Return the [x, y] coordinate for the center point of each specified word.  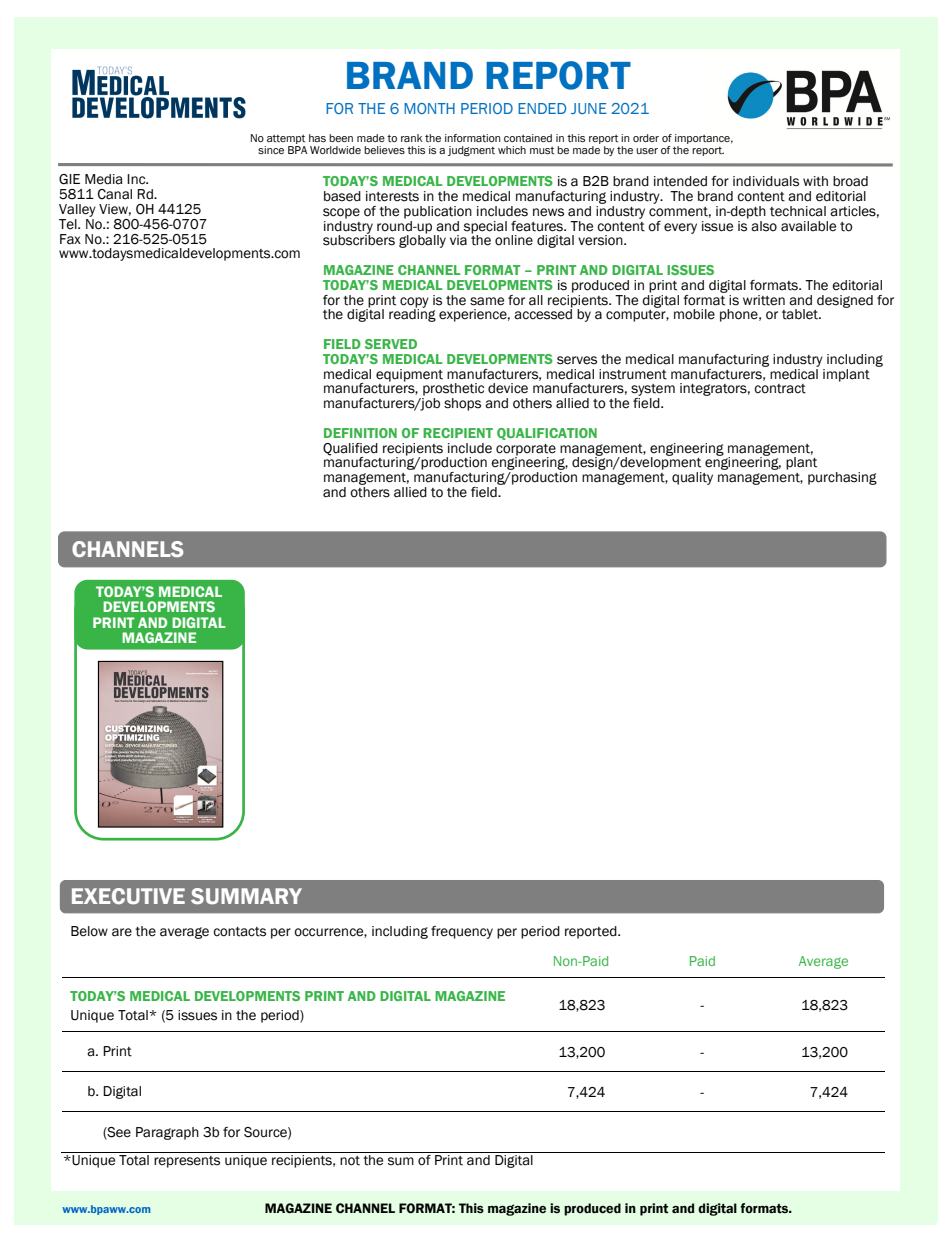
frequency [462, 932]
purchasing [842, 478]
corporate [526, 450]
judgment [471, 151]
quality [692, 478]
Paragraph [167, 1133]
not [350, 1161]
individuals [766, 181]
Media [104, 179]
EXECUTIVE [128, 896]
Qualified [350, 449]
